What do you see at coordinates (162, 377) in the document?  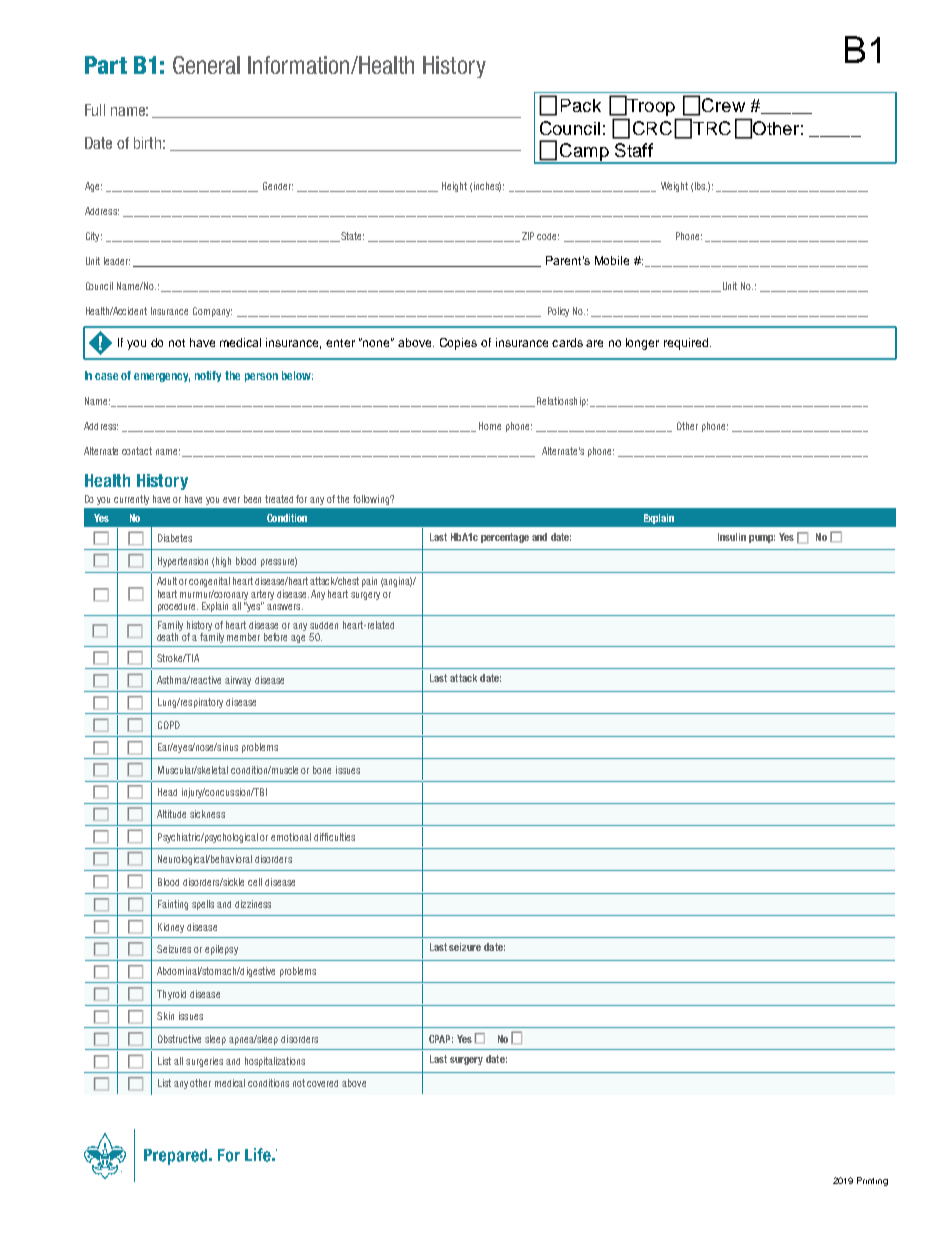 I see `emergency` at bounding box center [162, 377].
